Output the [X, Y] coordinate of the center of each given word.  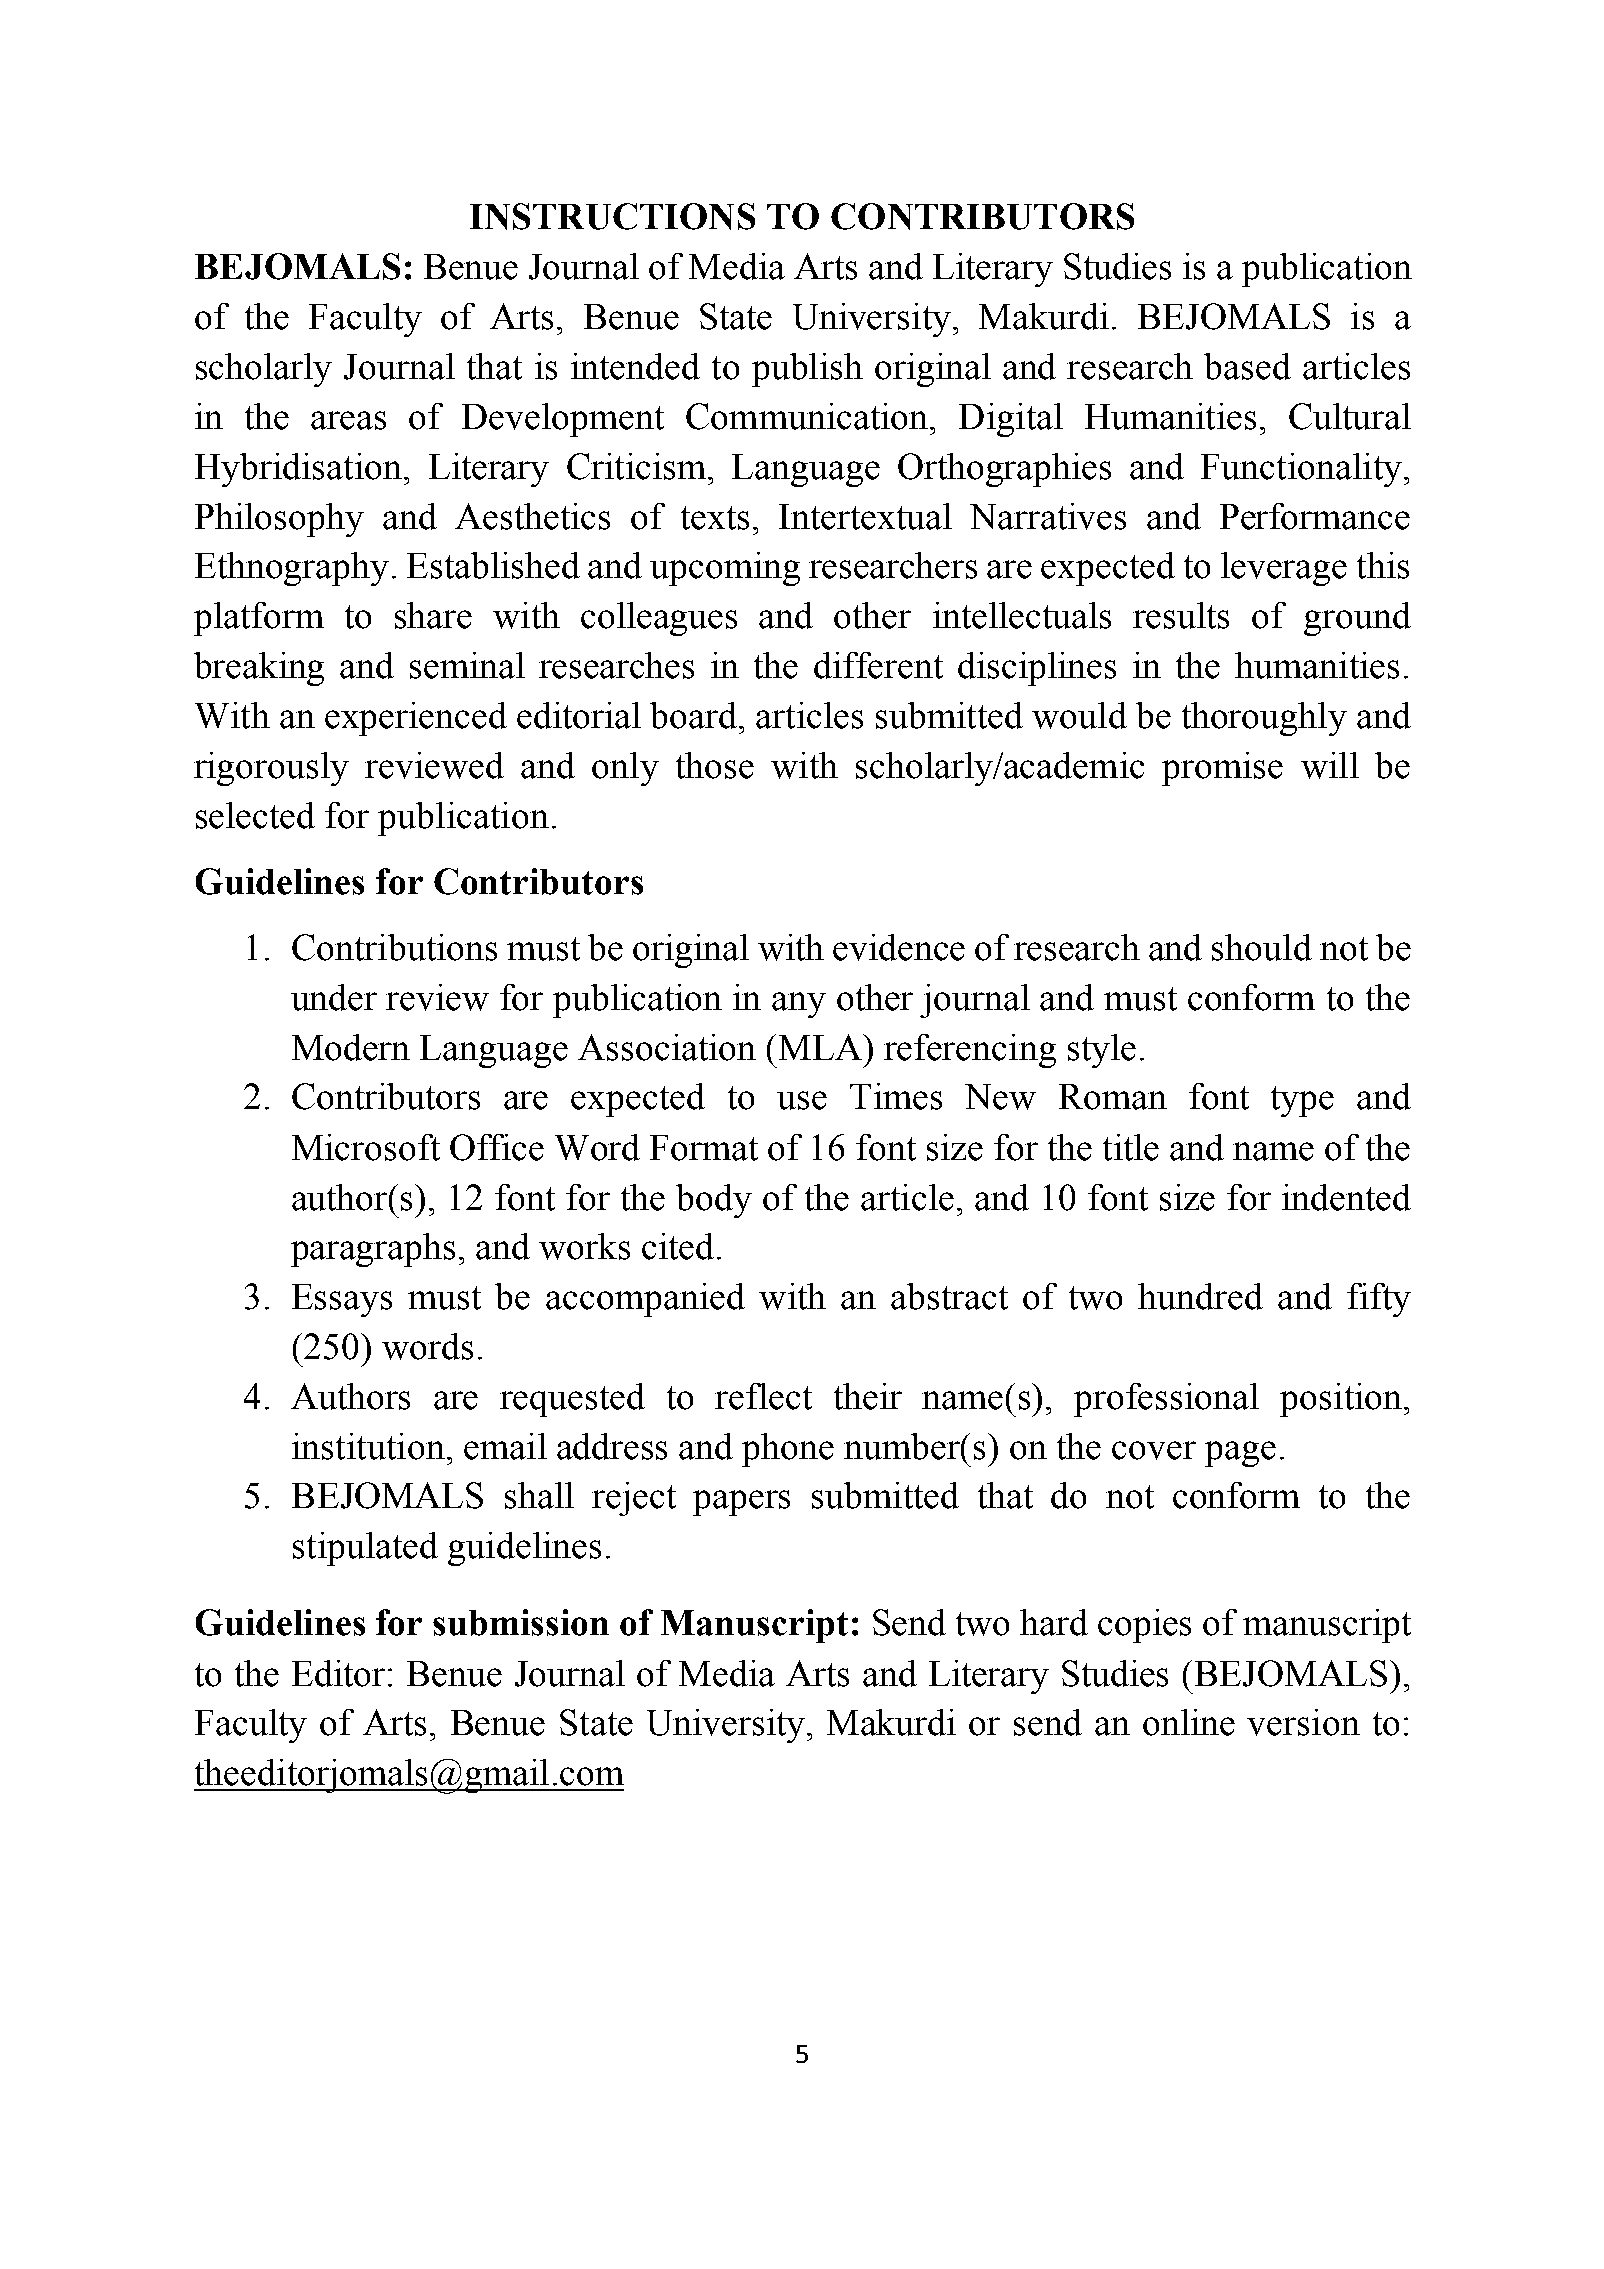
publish [807, 370]
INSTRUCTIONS [612, 216]
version [1303, 1722]
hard [1054, 1622]
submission [521, 1622]
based [1247, 366]
